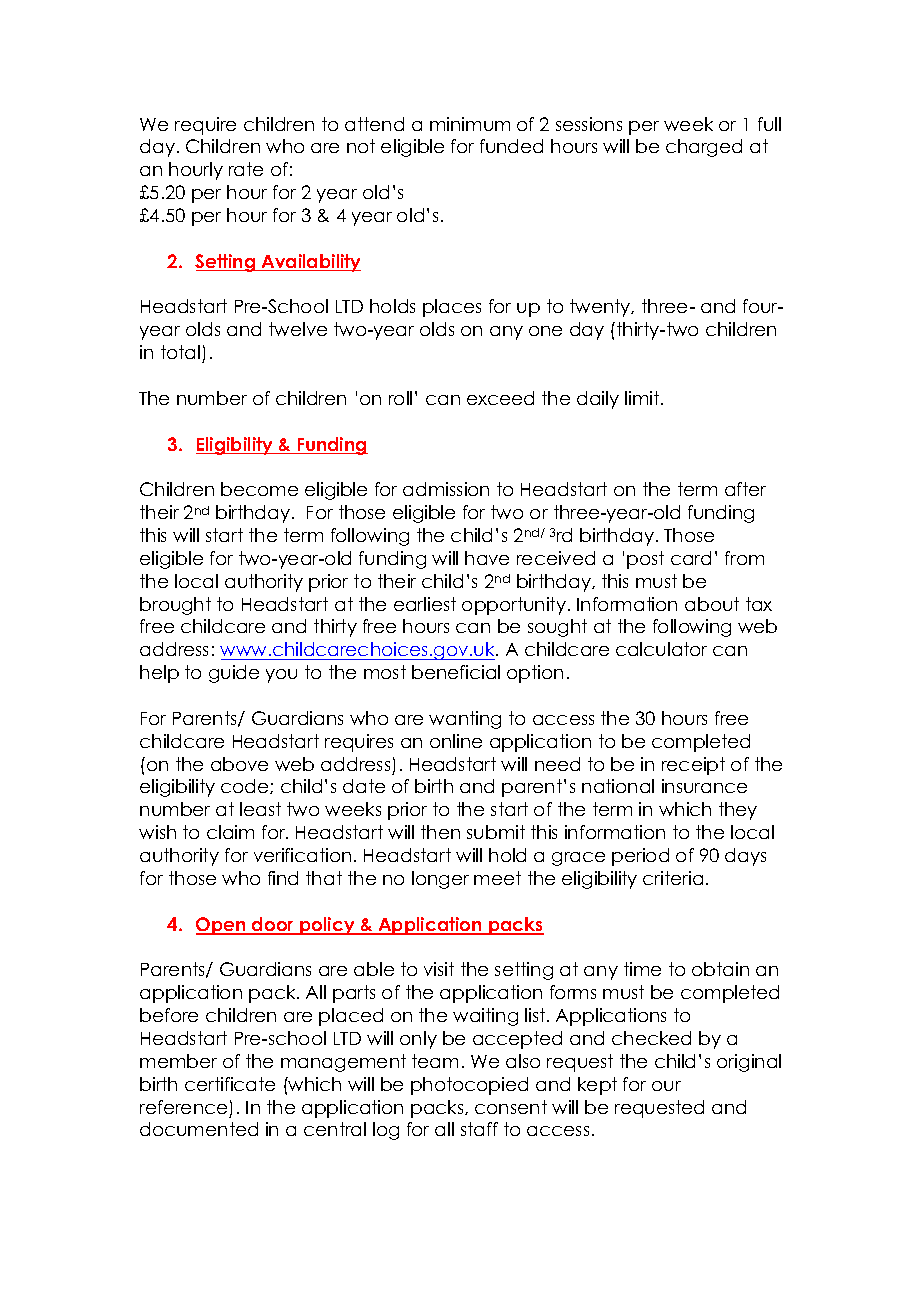 The width and height of the screenshot is (924, 1308). I want to click on receipt, so click(693, 766).
